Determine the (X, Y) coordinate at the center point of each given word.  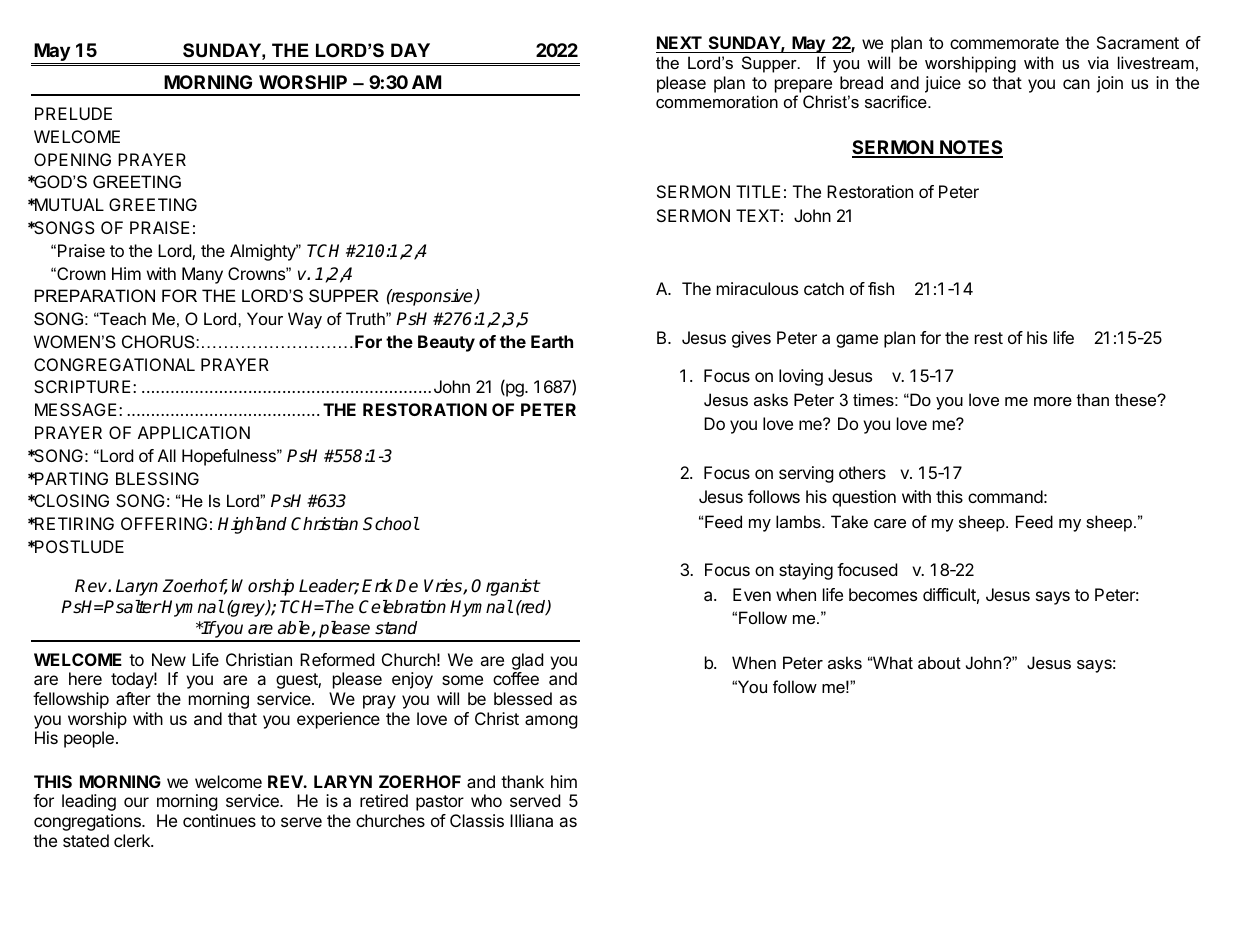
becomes (883, 594)
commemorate (1004, 43)
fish (881, 288)
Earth (552, 341)
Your (265, 318)
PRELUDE (73, 113)
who (486, 800)
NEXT (679, 42)
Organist (505, 587)
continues (219, 820)
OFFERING (164, 523)
